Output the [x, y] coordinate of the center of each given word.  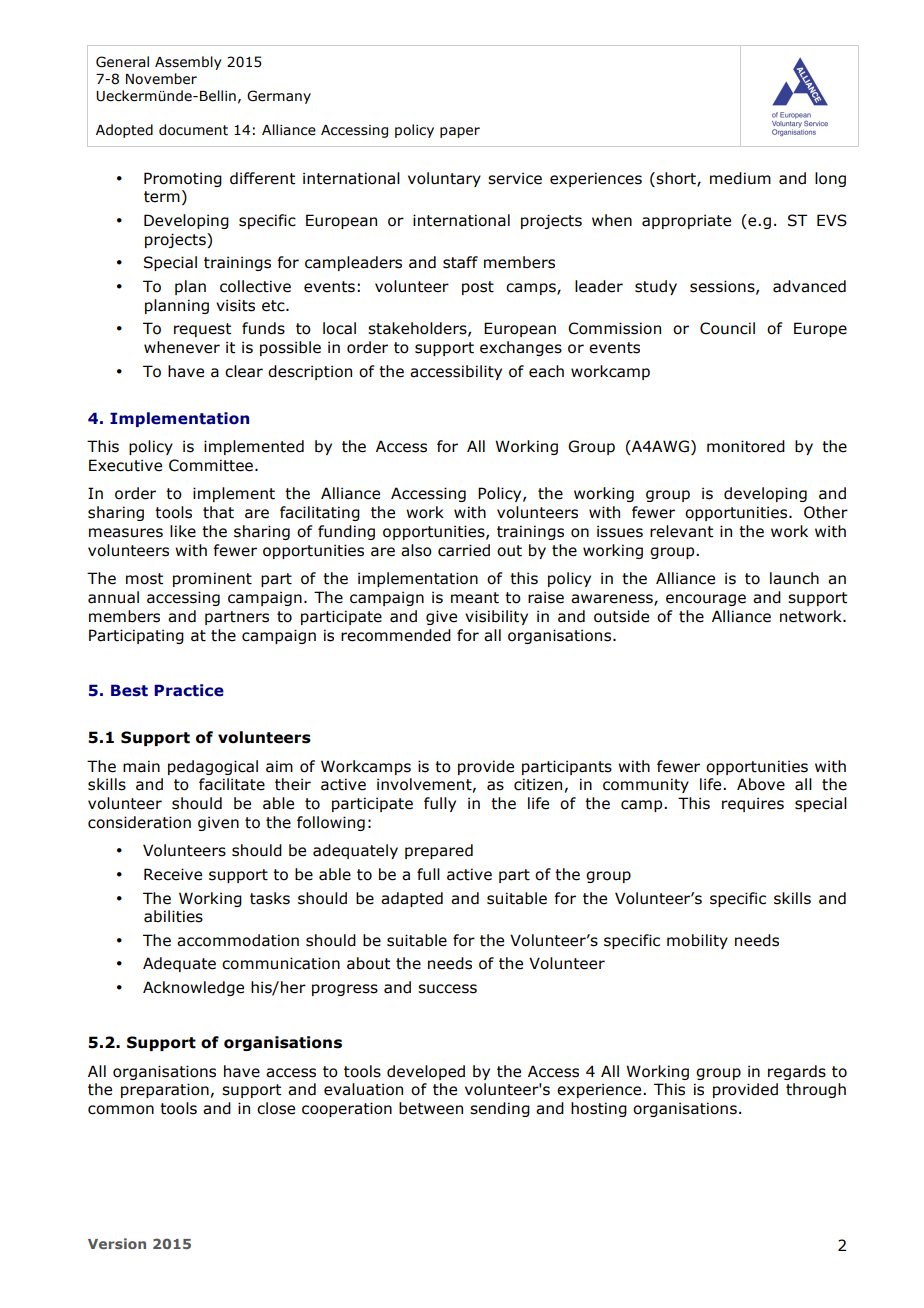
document [193, 130]
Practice [189, 690]
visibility [496, 617]
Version [117, 1243]
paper [460, 132]
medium [740, 178]
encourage [706, 600]
